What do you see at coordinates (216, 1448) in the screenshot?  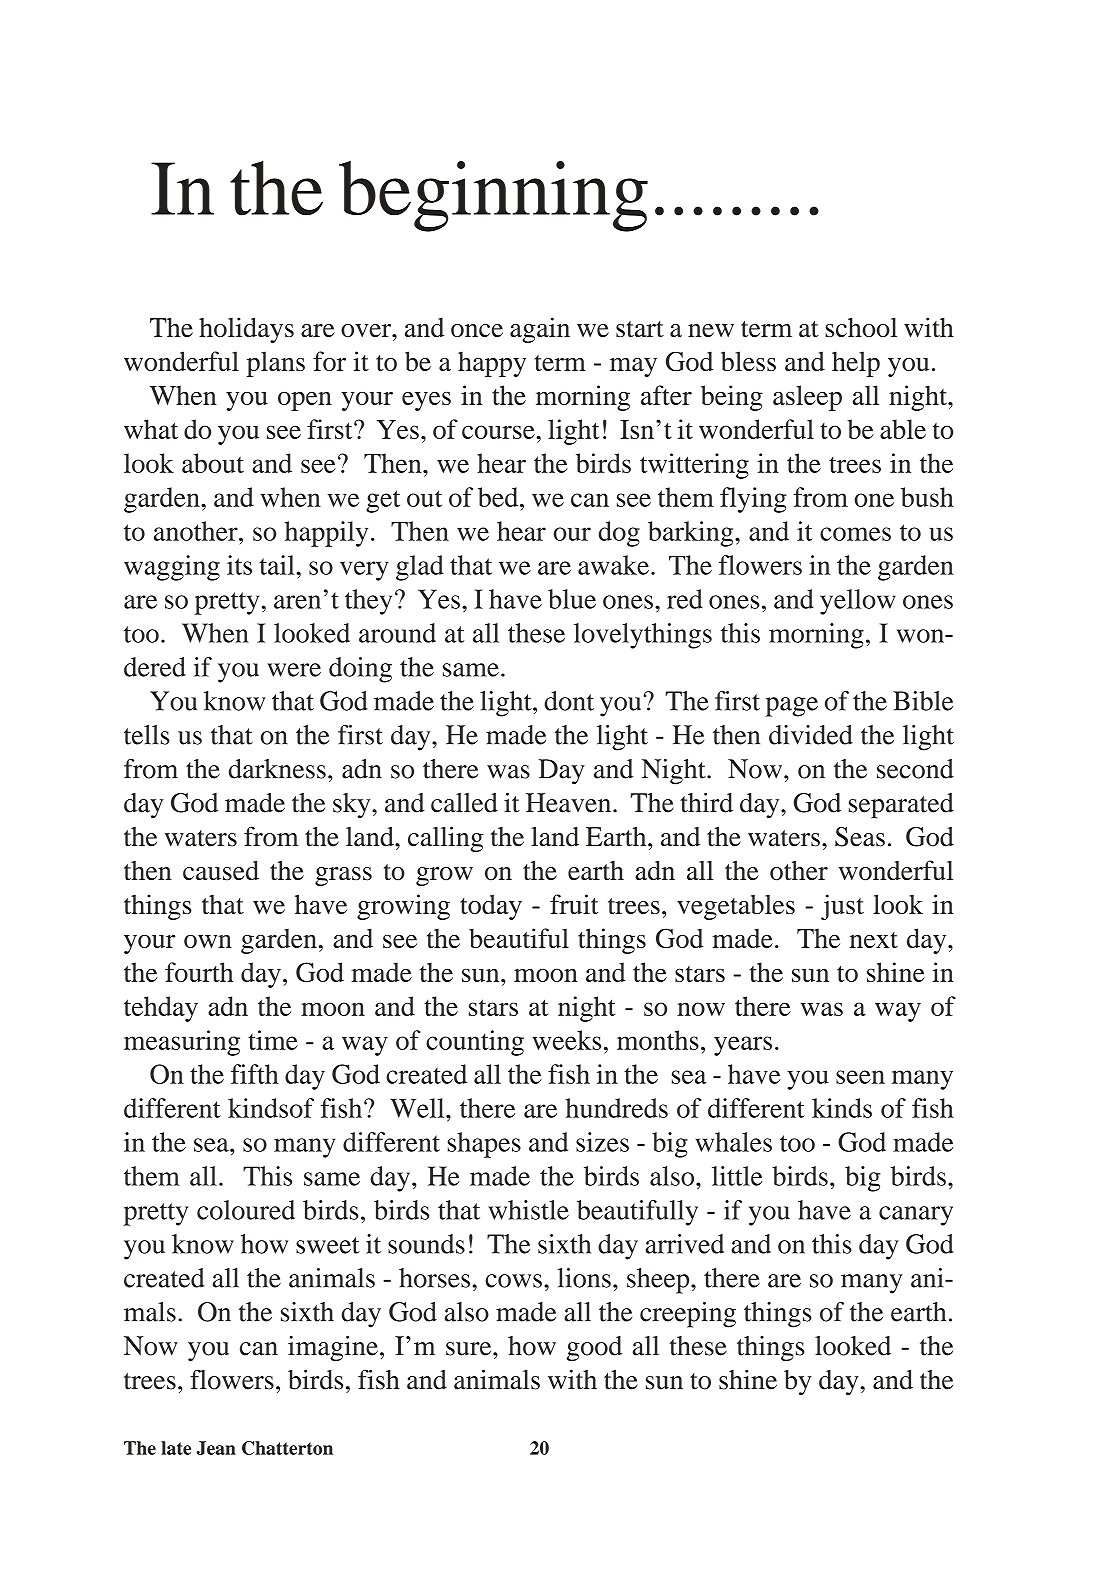 I see `Jean` at bounding box center [216, 1448].
